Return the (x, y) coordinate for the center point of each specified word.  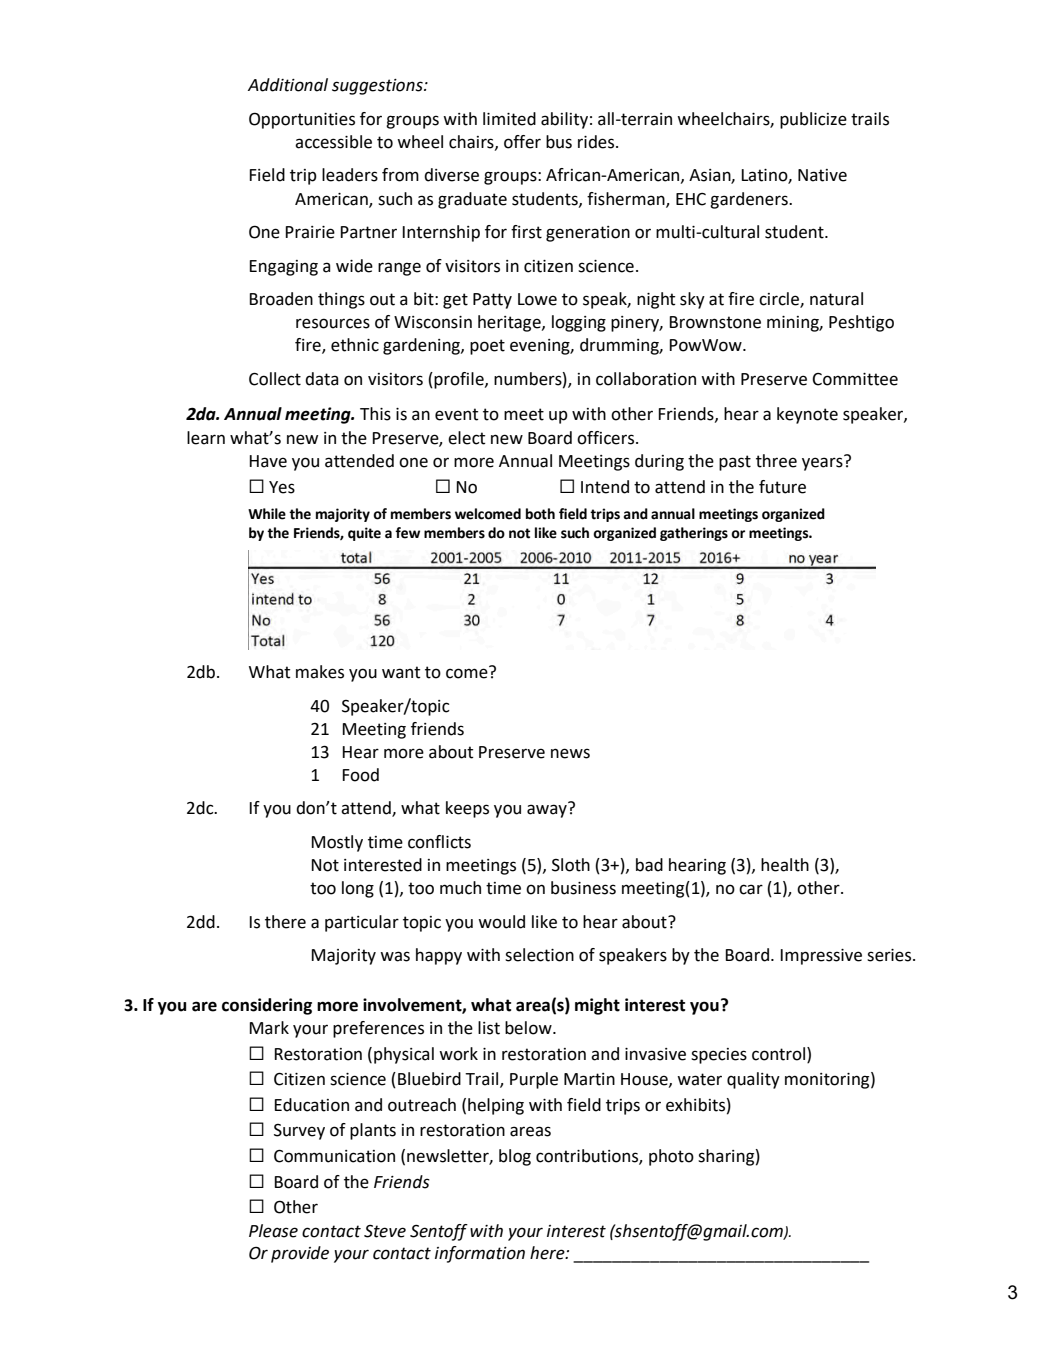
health (785, 865)
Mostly (337, 843)
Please (273, 1231)
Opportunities (302, 120)
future (782, 487)
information (480, 1254)
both (540, 514)
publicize (813, 120)
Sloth (571, 865)
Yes (282, 487)
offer (522, 142)
